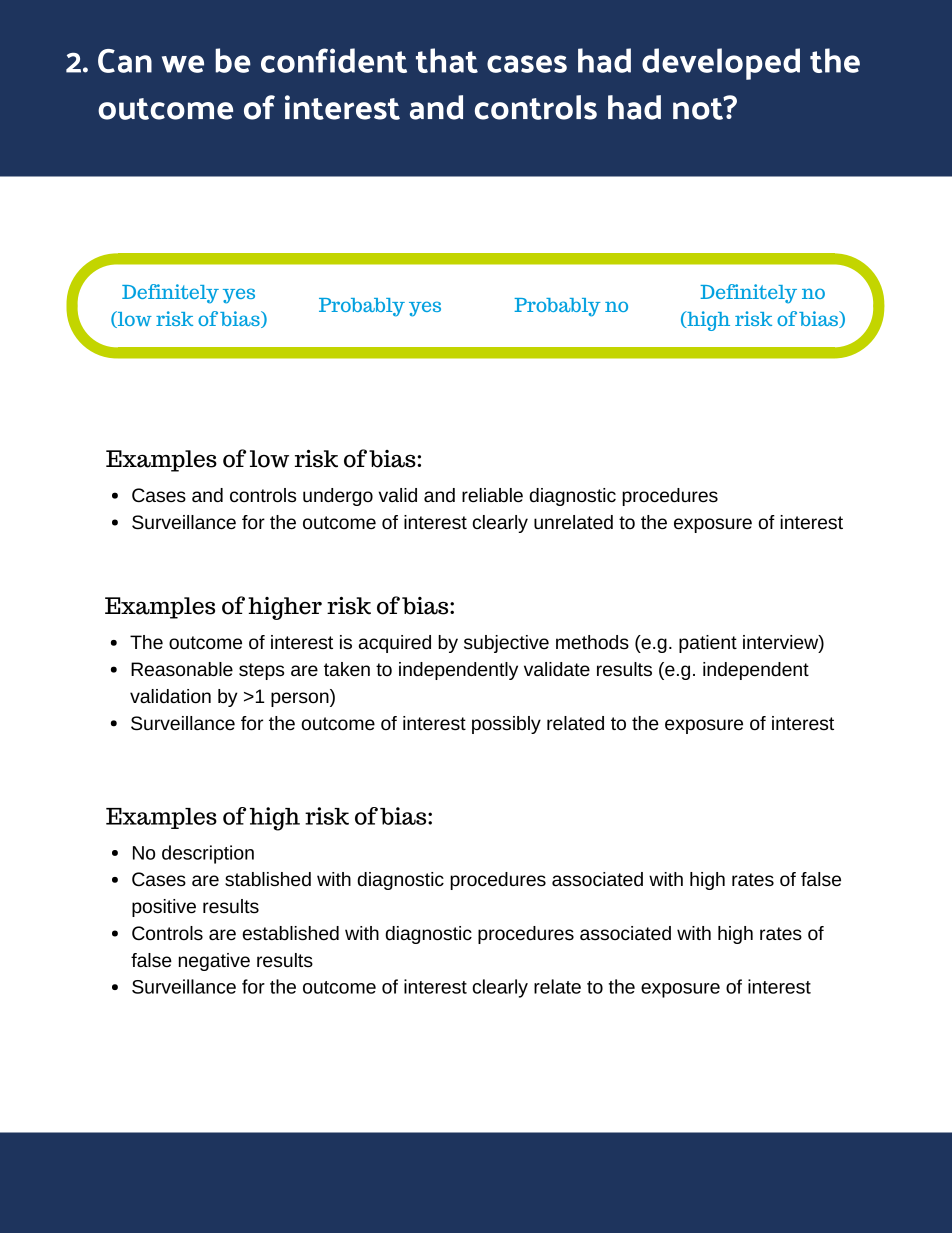 The image size is (952, 1233). What do you see at coordinates (395, 644) in the image?
I see `acquired` at bounding box center [395, 644].
